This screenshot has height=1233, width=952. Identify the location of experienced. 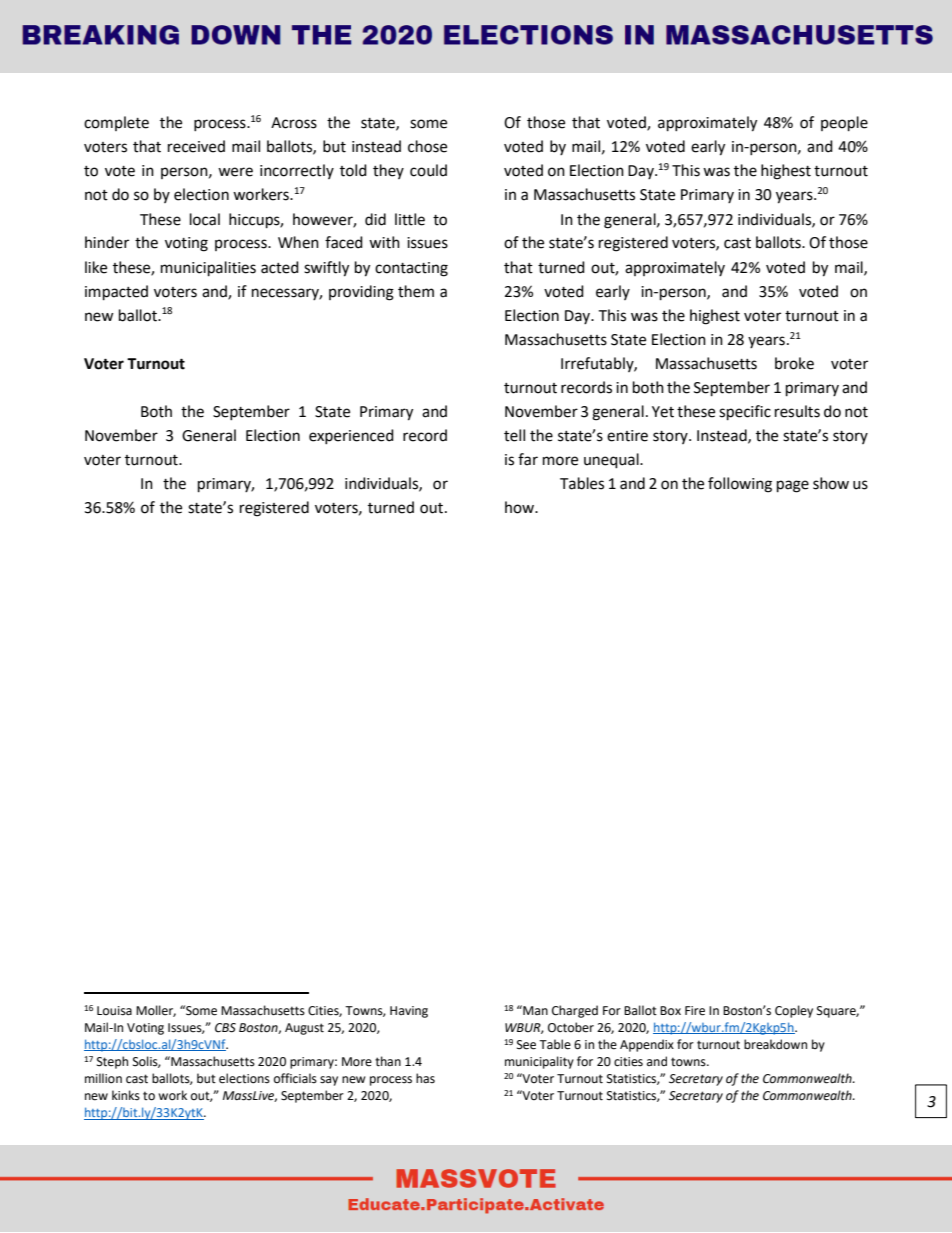
(351, 436).
